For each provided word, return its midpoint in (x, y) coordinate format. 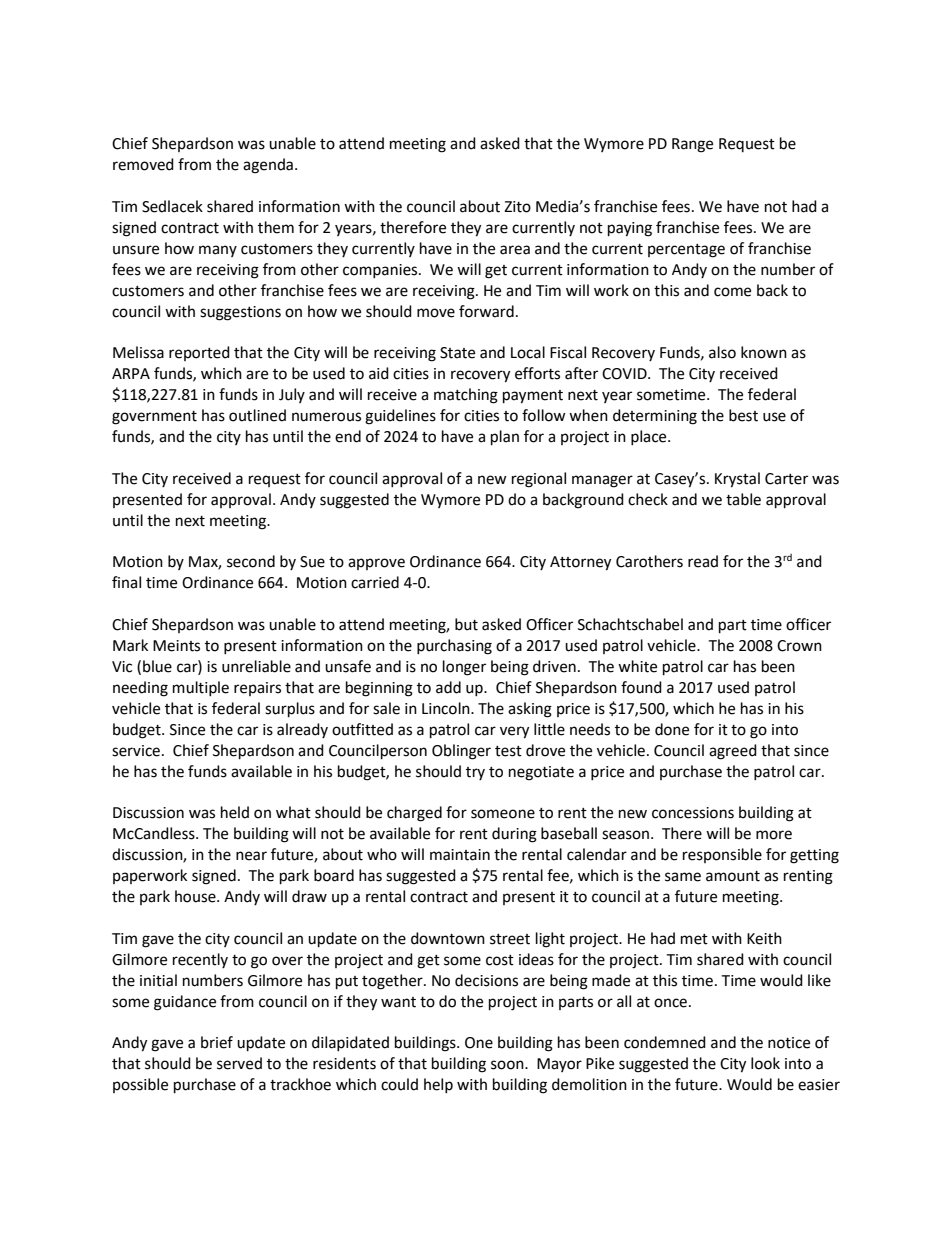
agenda (268, 166)
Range (692, 145)
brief (217, 1042)
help (438, 1085)
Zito (517, 207)
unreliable (256, 666)
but (466, 624)
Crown (799, 646)
